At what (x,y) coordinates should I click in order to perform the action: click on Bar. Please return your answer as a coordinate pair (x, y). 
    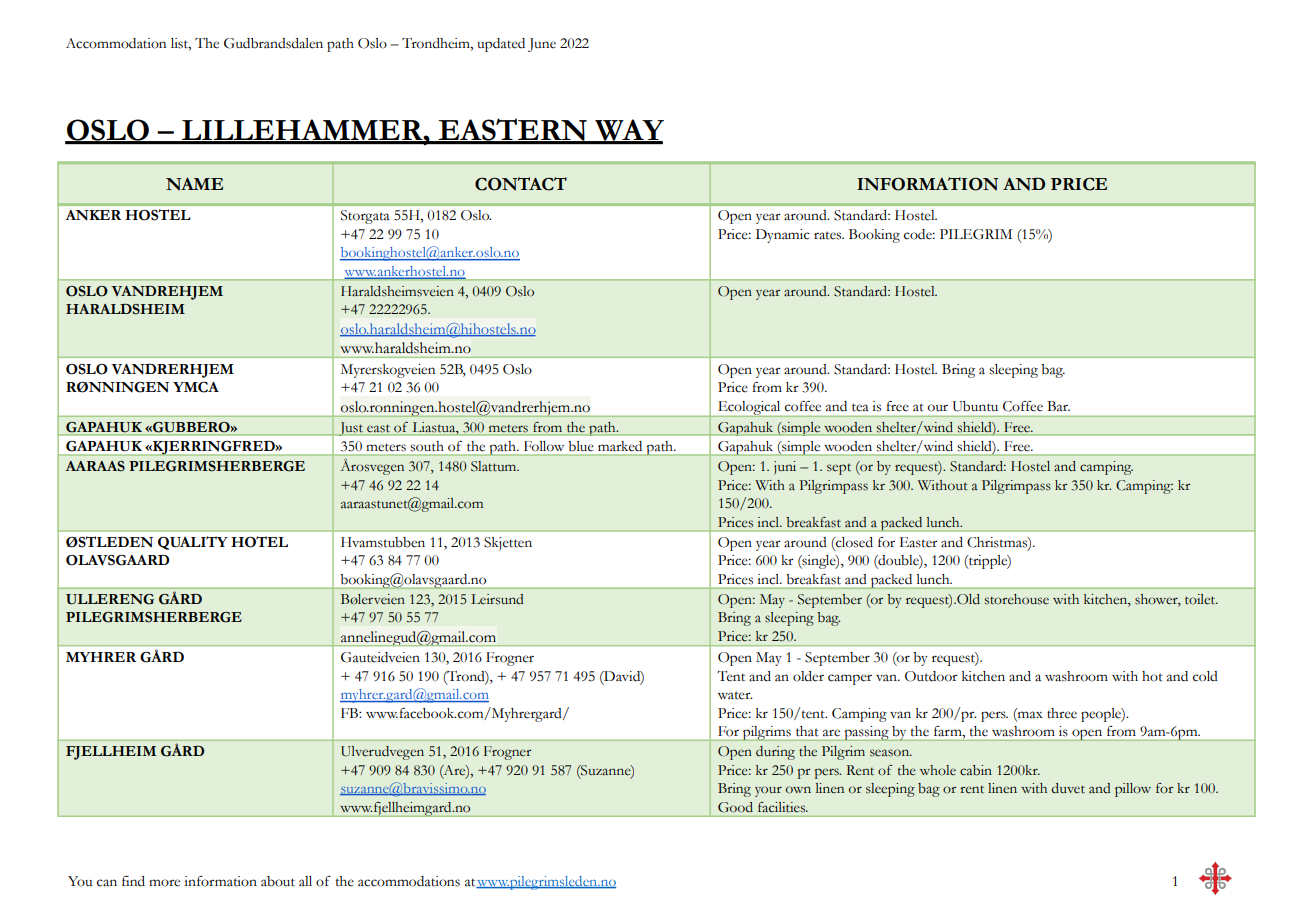
    Looking at the image, I should click on (1058, 406).
